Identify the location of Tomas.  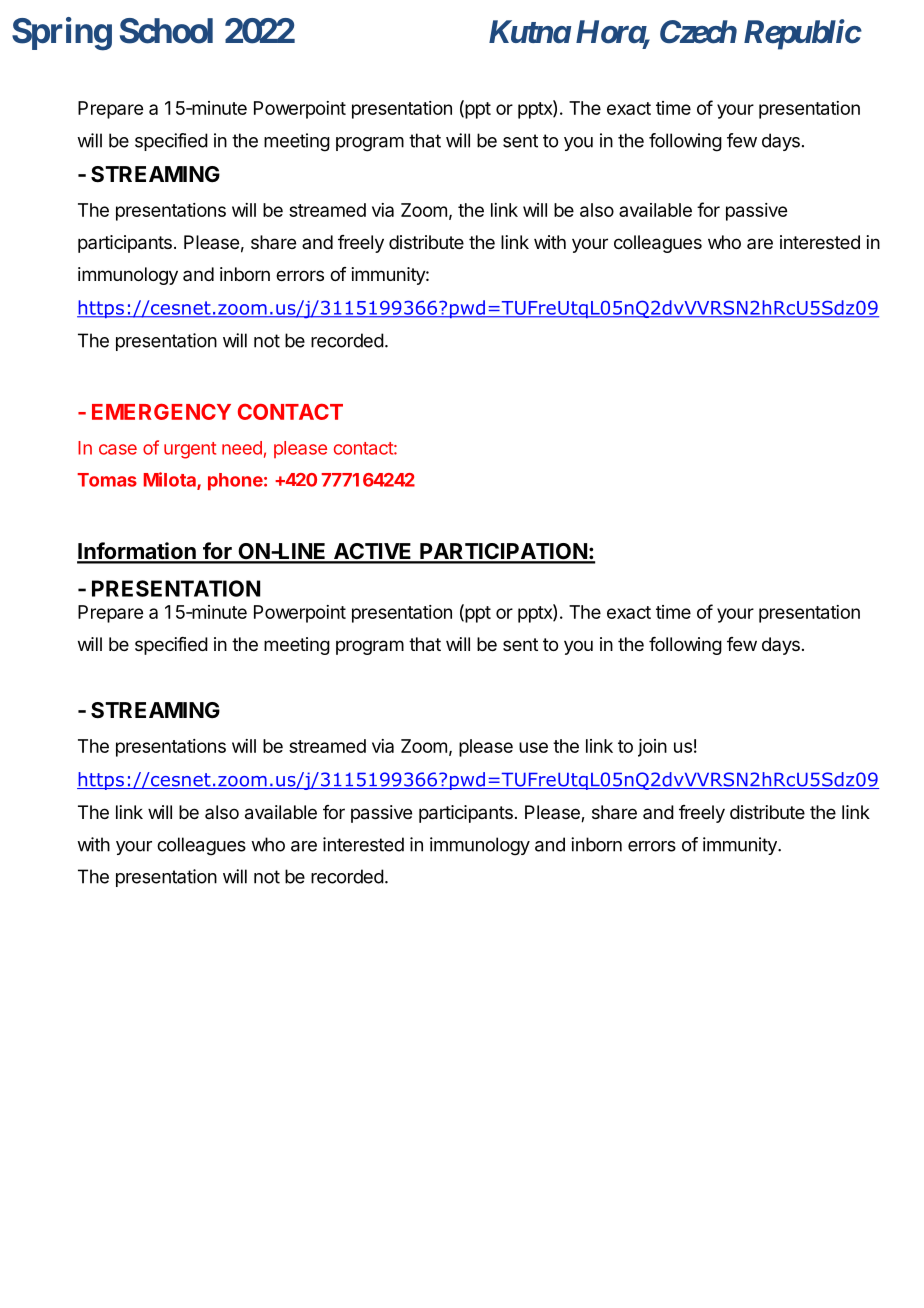
(107, 480).
